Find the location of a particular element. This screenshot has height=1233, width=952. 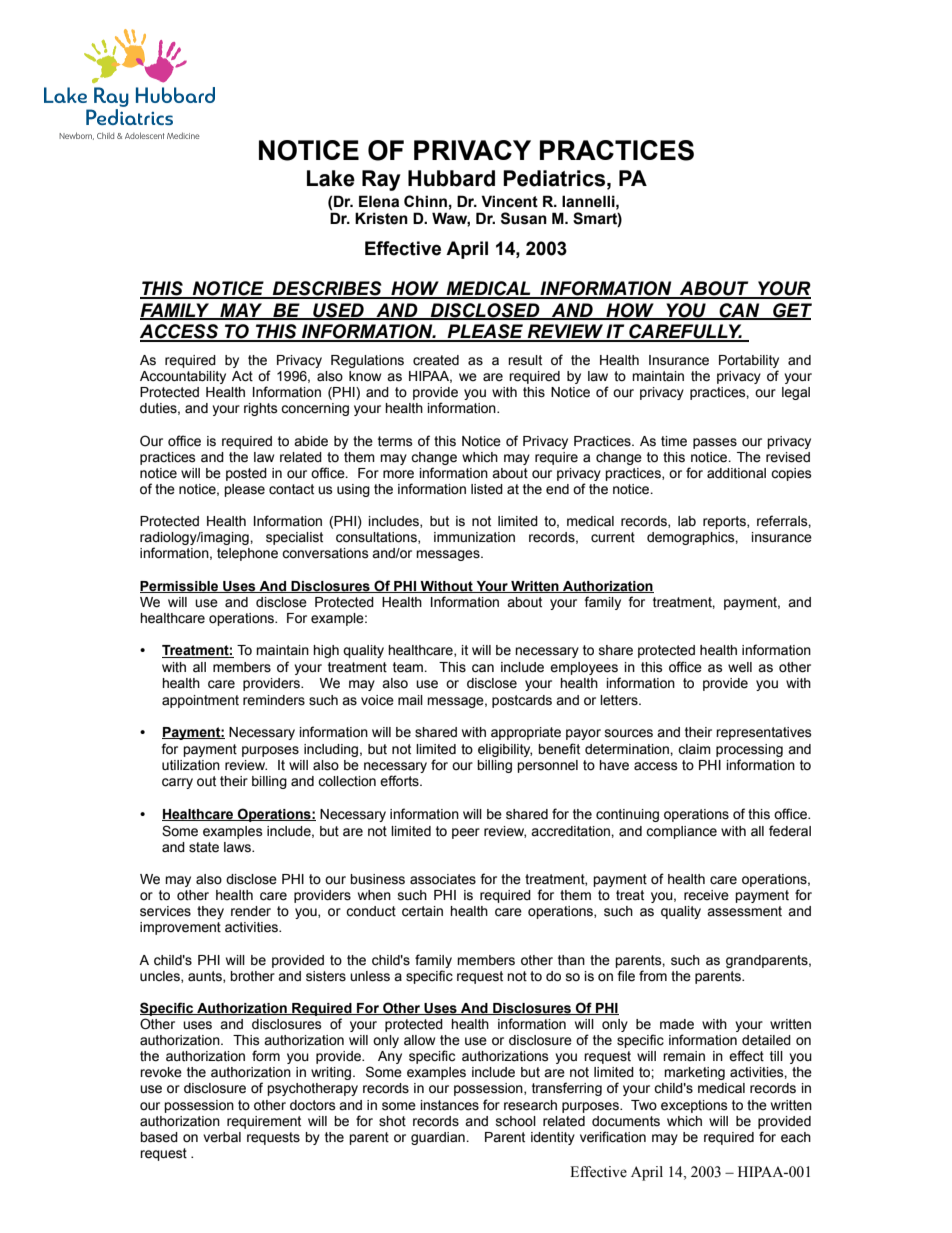

Vincent is located at coordinates (509, 201).
